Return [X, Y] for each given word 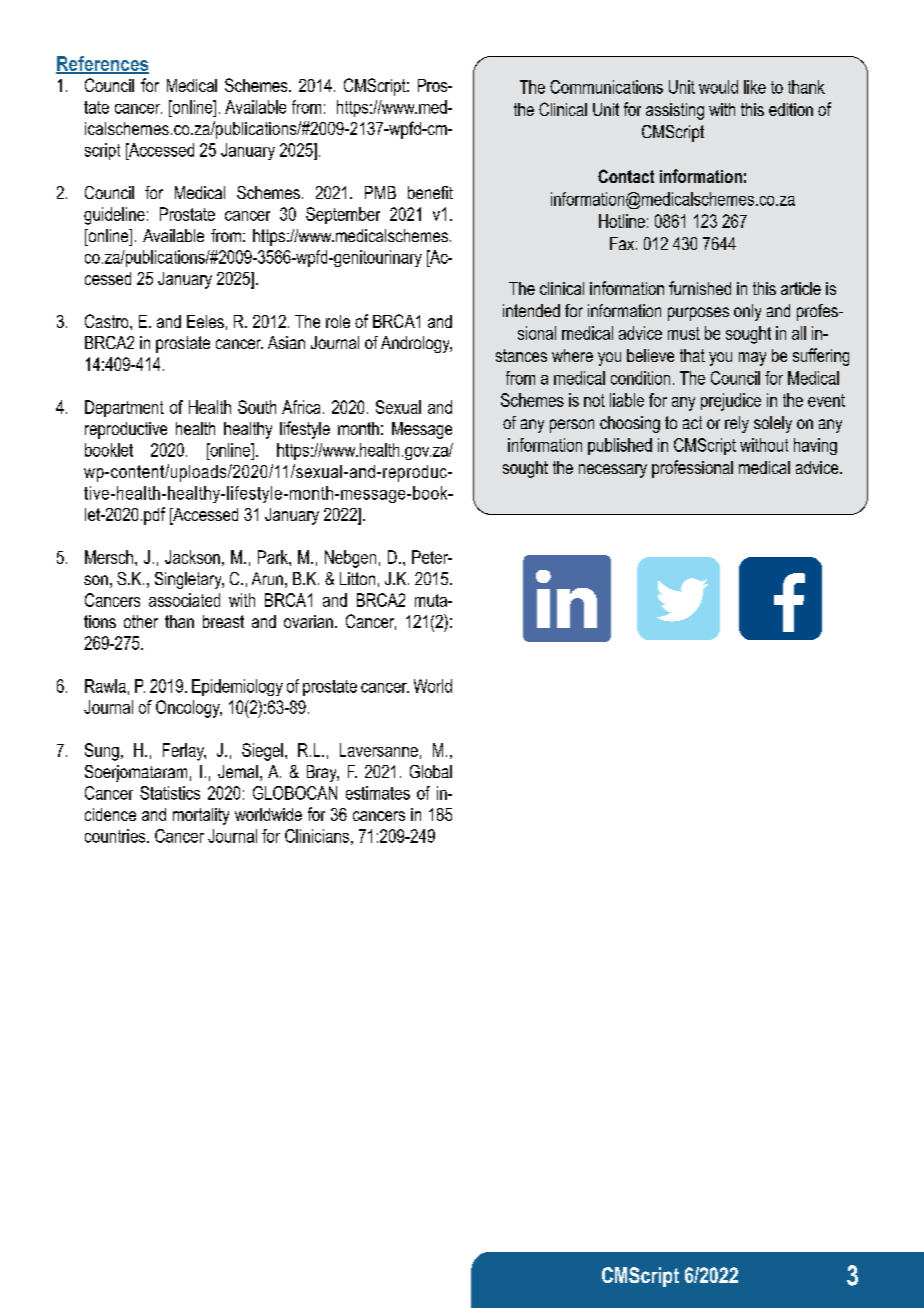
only [747, 312]
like [755, 87]
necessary [613, 471]
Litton [357, 578]
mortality [201, 816]
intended [531, 310]
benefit [430, 192]
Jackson [192, 557]
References [102, 64]
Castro [108, 321]
